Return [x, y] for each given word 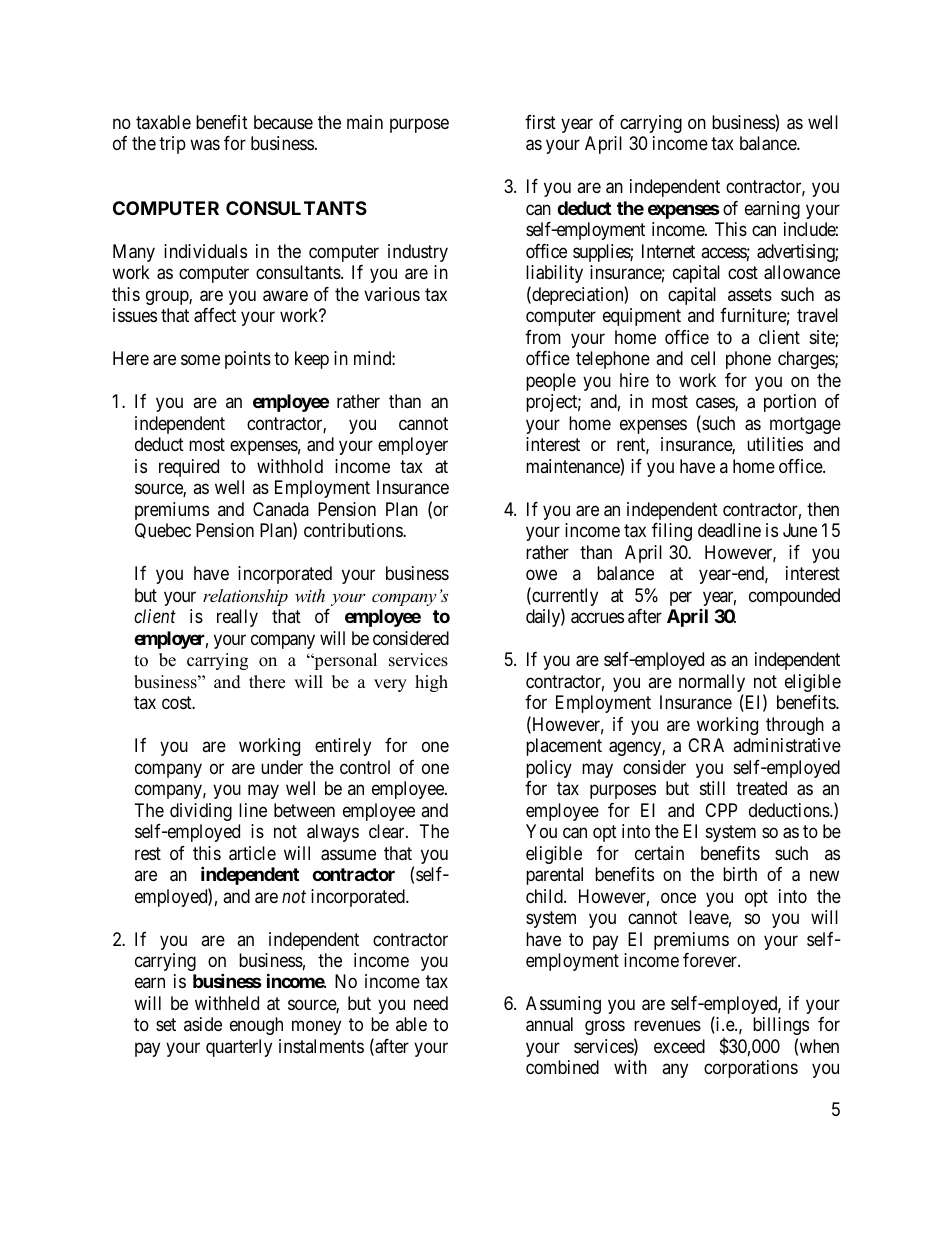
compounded [794, 597]
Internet [668, 251]
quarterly [239, 1048]
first [540, 122]
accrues [597, 618]
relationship [245, 597]
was [205, 145]
